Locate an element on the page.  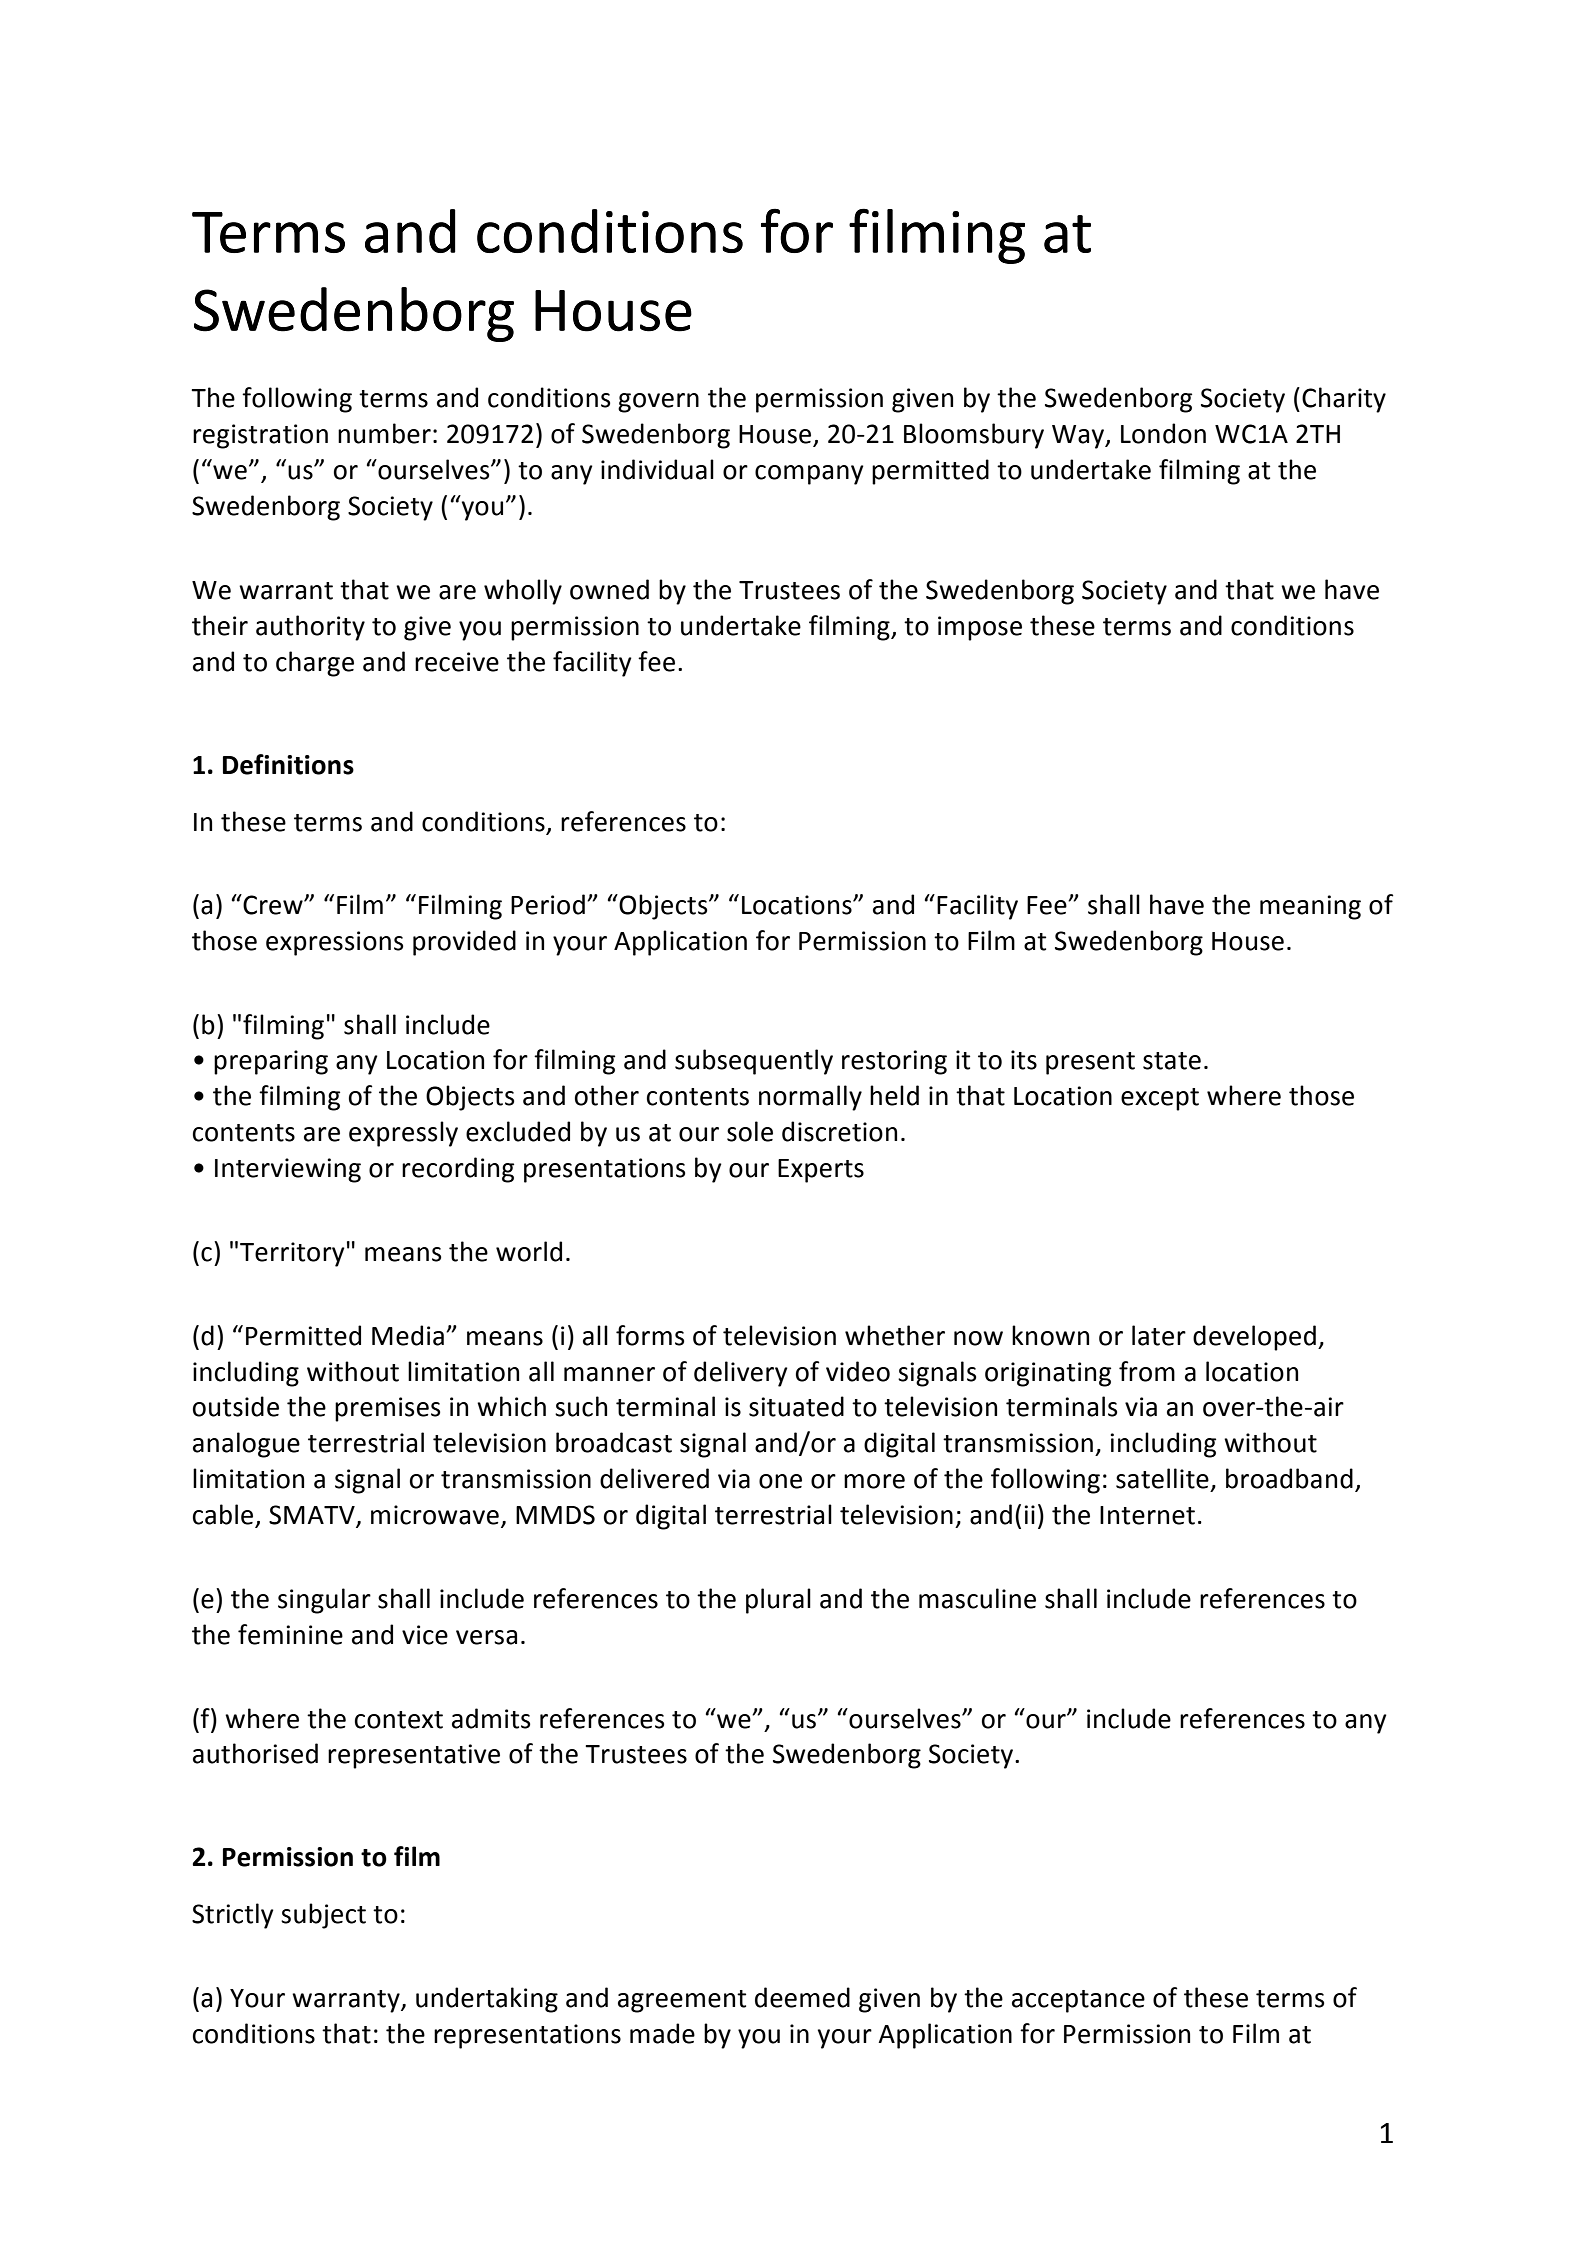
number is located at coordinates (384, 433).
